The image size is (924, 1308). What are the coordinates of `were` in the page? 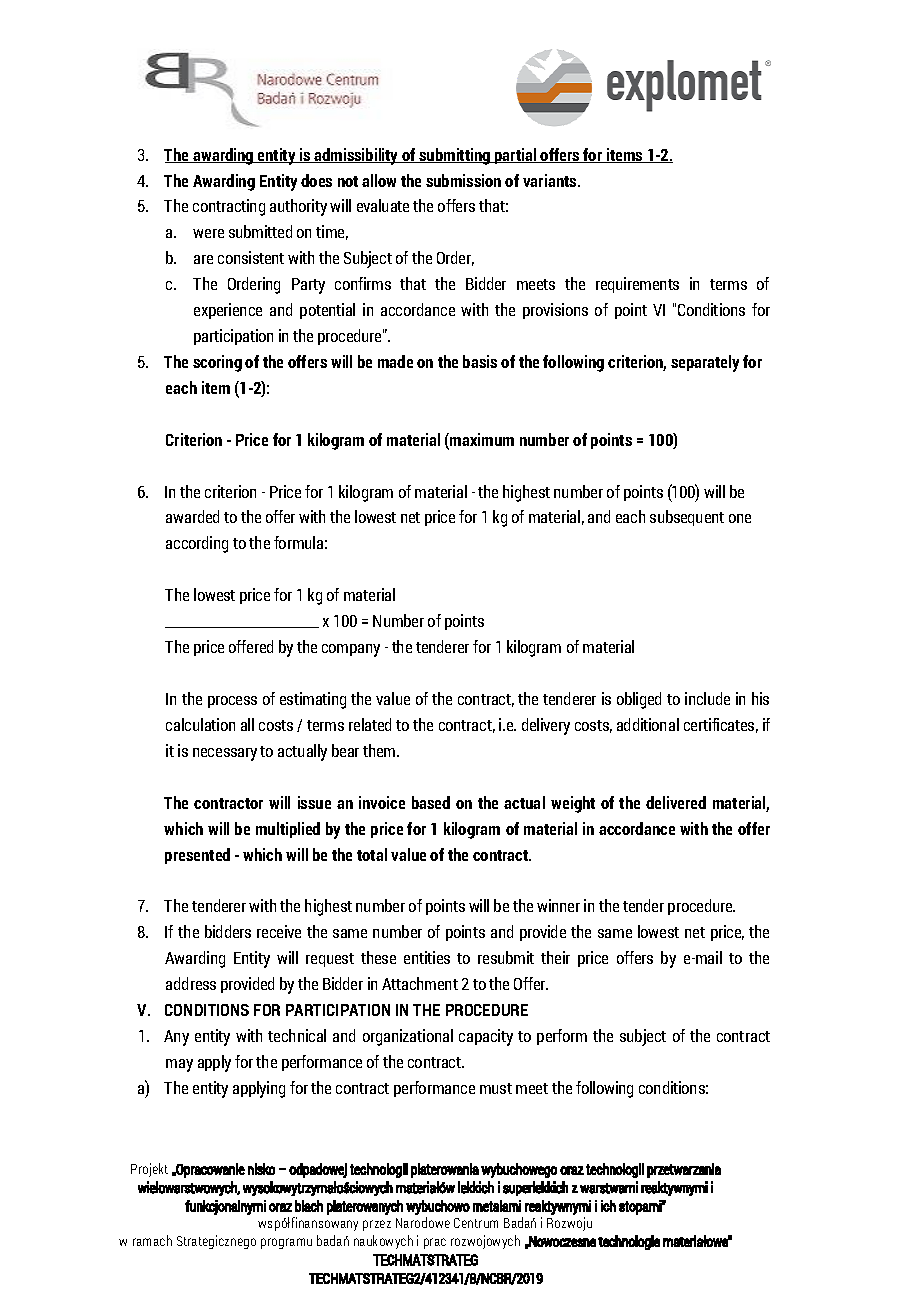 It's located at (208, 233).
